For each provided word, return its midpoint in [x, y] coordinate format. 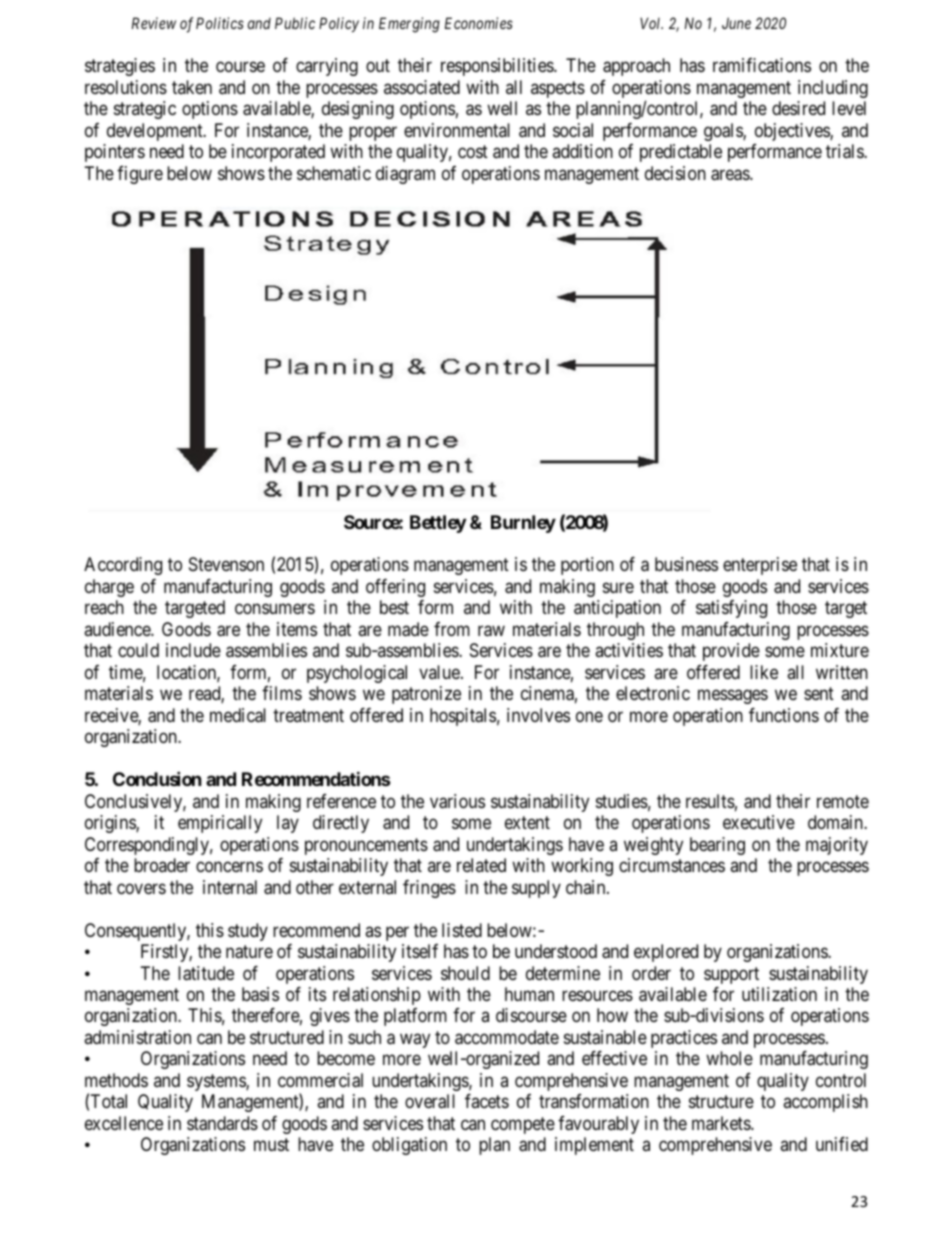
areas [731, 175]
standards [222, 1123]
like [764, 672]
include [193, 650]
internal [230, 887]
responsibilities [498, 67]
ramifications [762, 65]
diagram [405, 175]
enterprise [760, 566]
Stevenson [226, 564]
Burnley [523, 524]
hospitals [463, 717]
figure [140, 175]
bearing [717, 846]
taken [192, 87]
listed [462, 930]
